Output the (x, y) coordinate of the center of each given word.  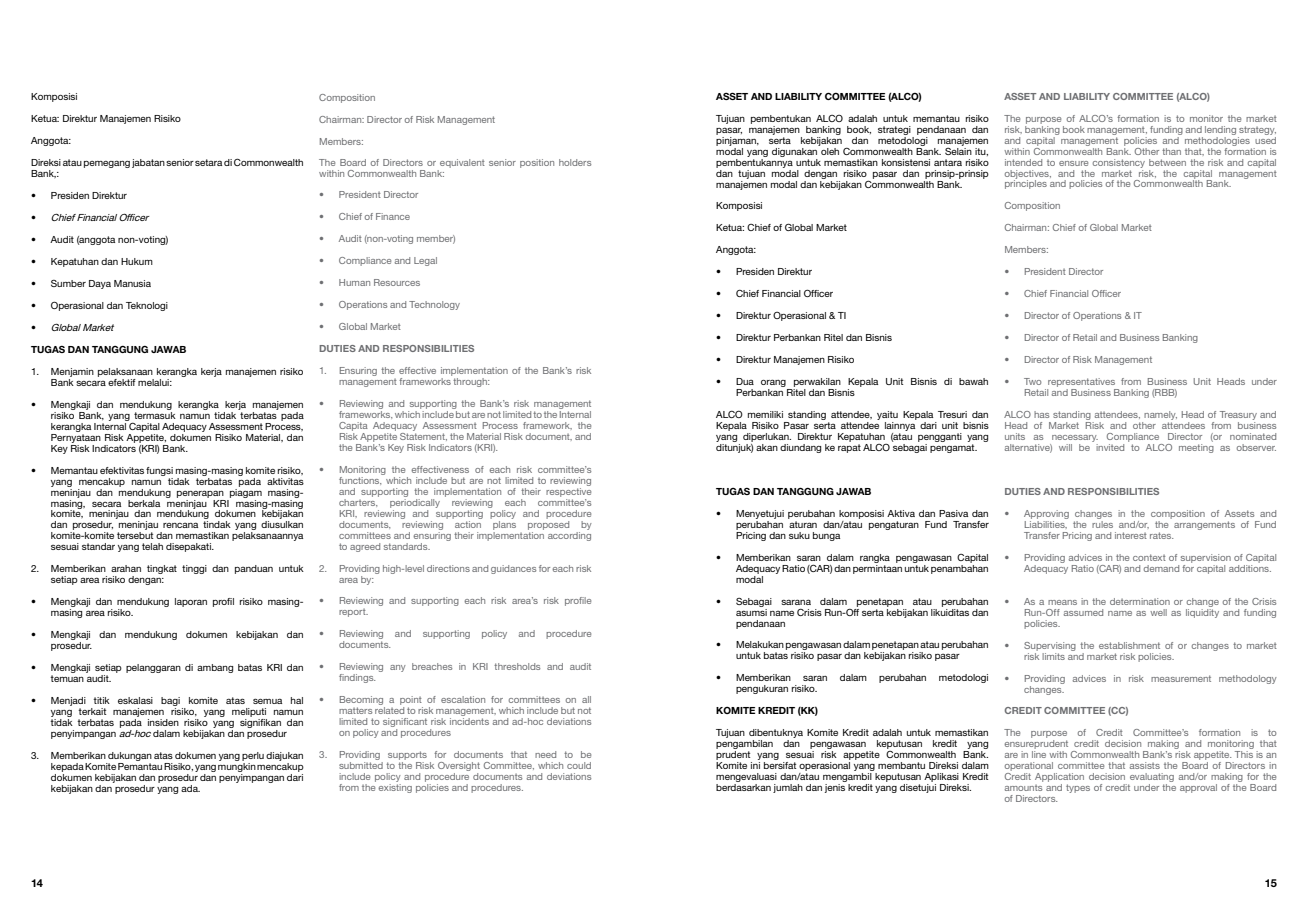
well (1158, 612)
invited (1110, 447)
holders (575, 162)
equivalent (461, 165)
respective (568, 491)
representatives (1081, 382)
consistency (1119, 163)
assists (1145, 765)
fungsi (159, 471)
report (353, 613)
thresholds (517, 666)
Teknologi (147, 306)
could (579, 765)
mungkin (237, 766)
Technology (434, 305)
